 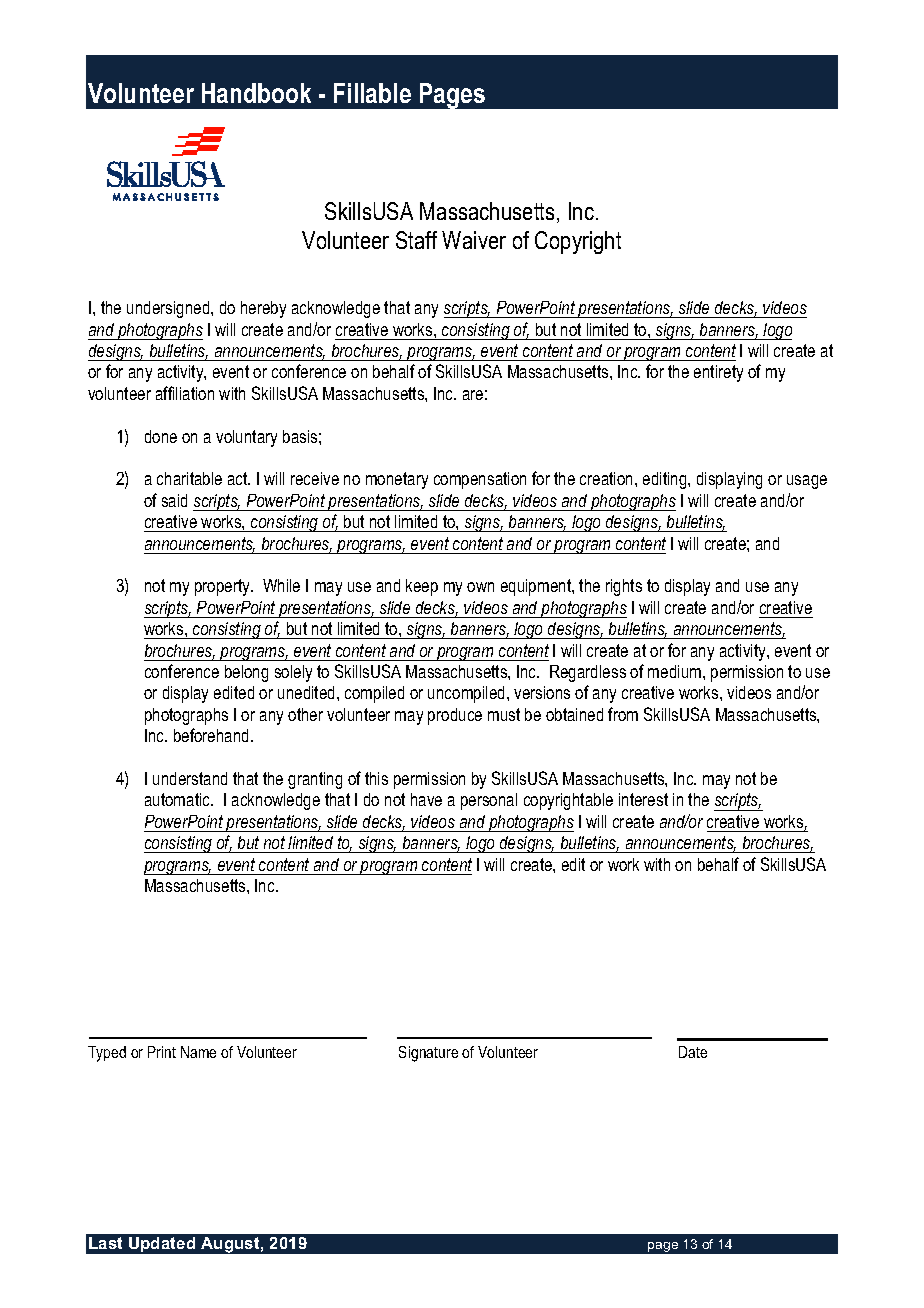 What do you see at coordinates (676, 671) in the page?
I see `medium` at bounding box center [676, 671].
